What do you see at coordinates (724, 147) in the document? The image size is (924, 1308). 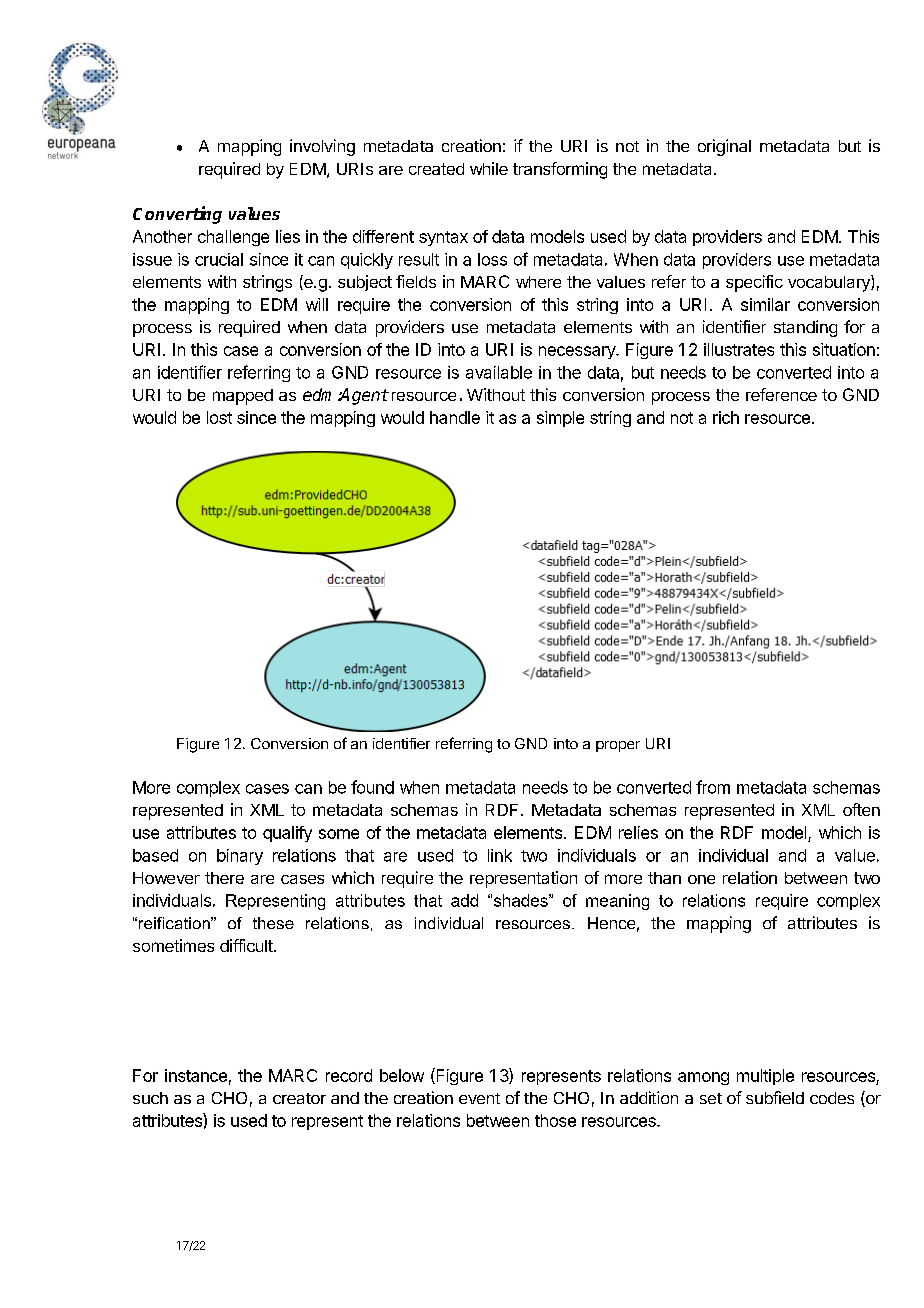 I see `original` at bounding box center [724, 147].
